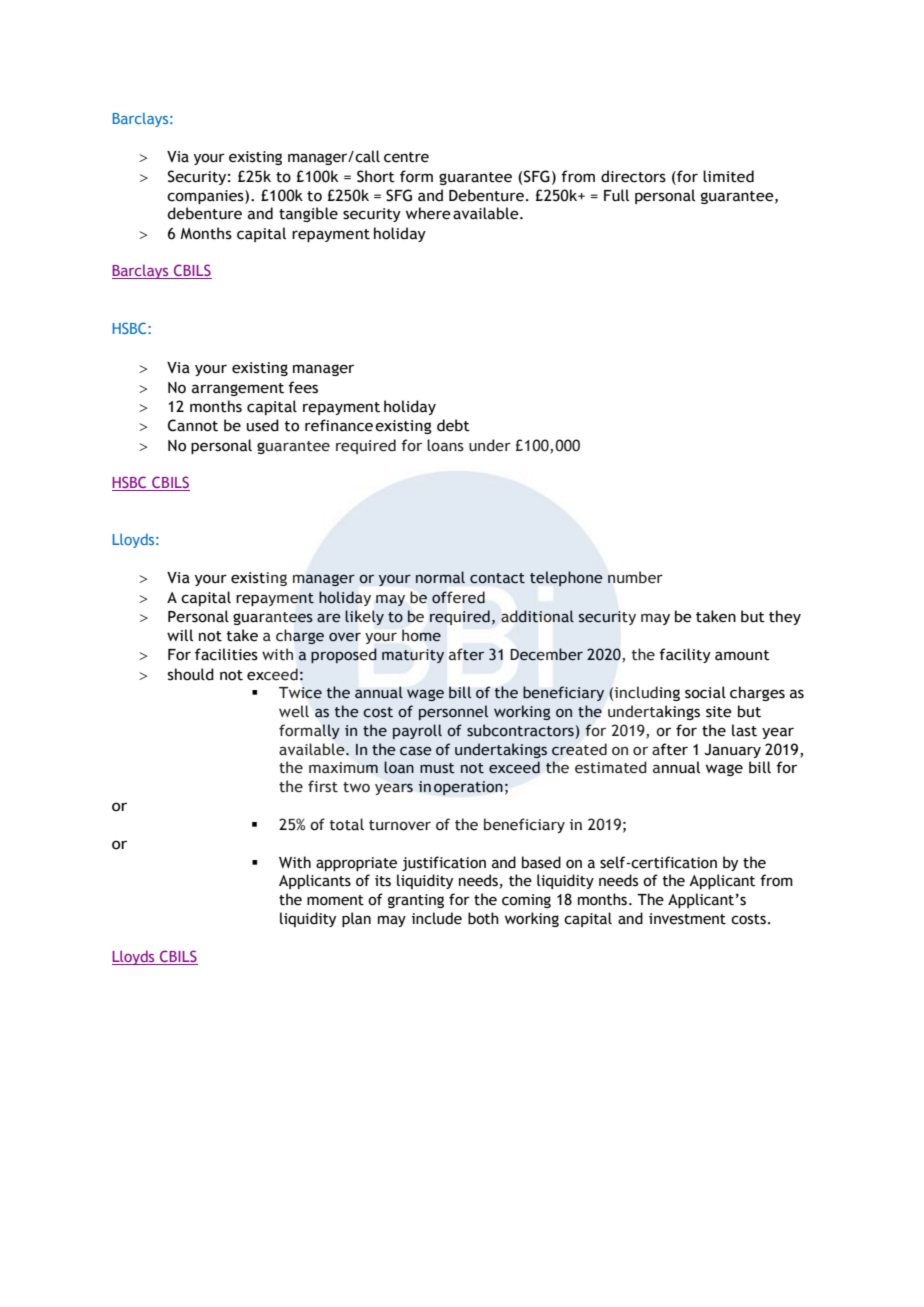 This page has height=1307, width=924. What do you see at coordinates (483, 918) in the page?
I see `both` at bounding box center [483, 918].
